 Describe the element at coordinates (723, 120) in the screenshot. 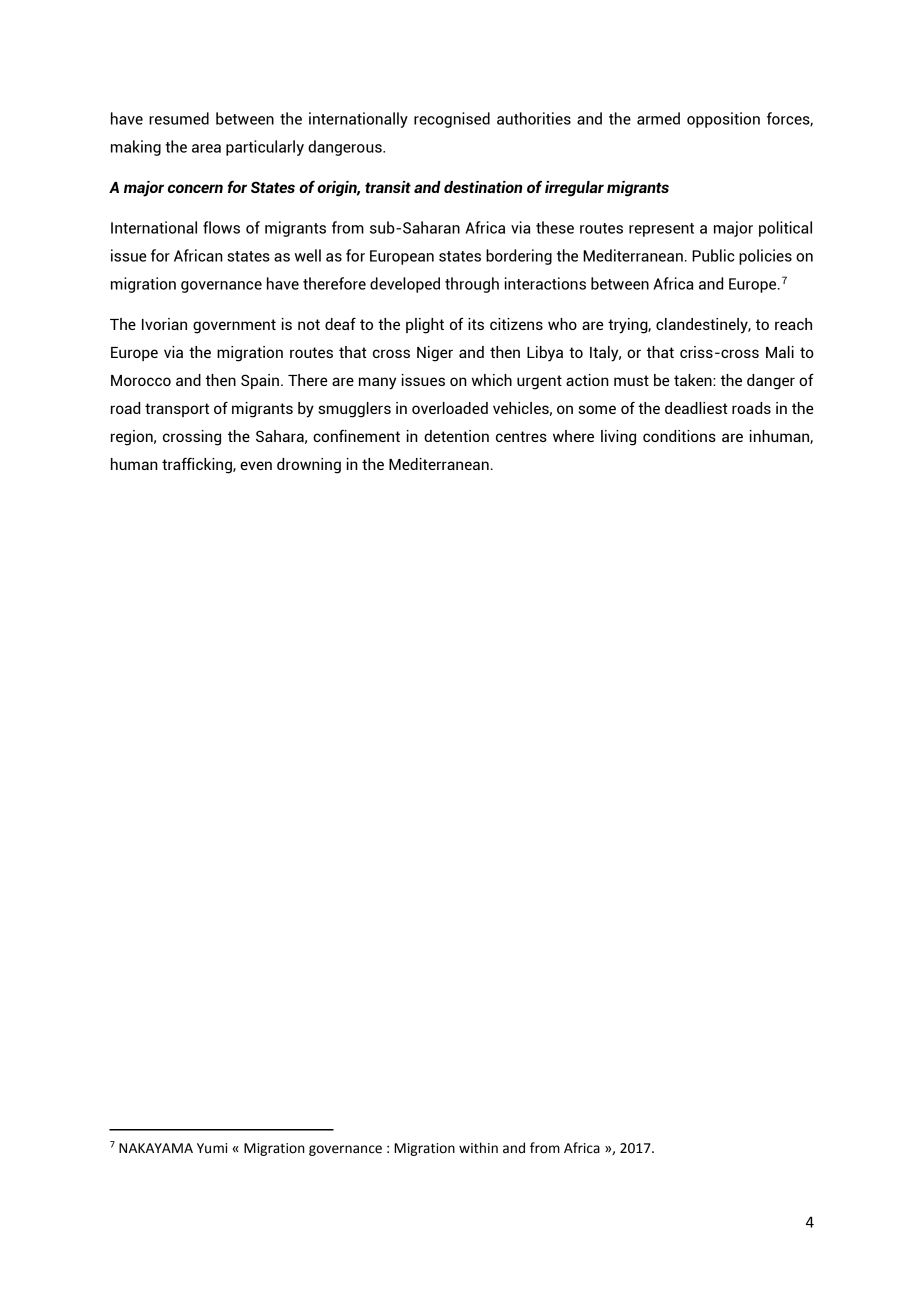

I see `opposition` at that location.
